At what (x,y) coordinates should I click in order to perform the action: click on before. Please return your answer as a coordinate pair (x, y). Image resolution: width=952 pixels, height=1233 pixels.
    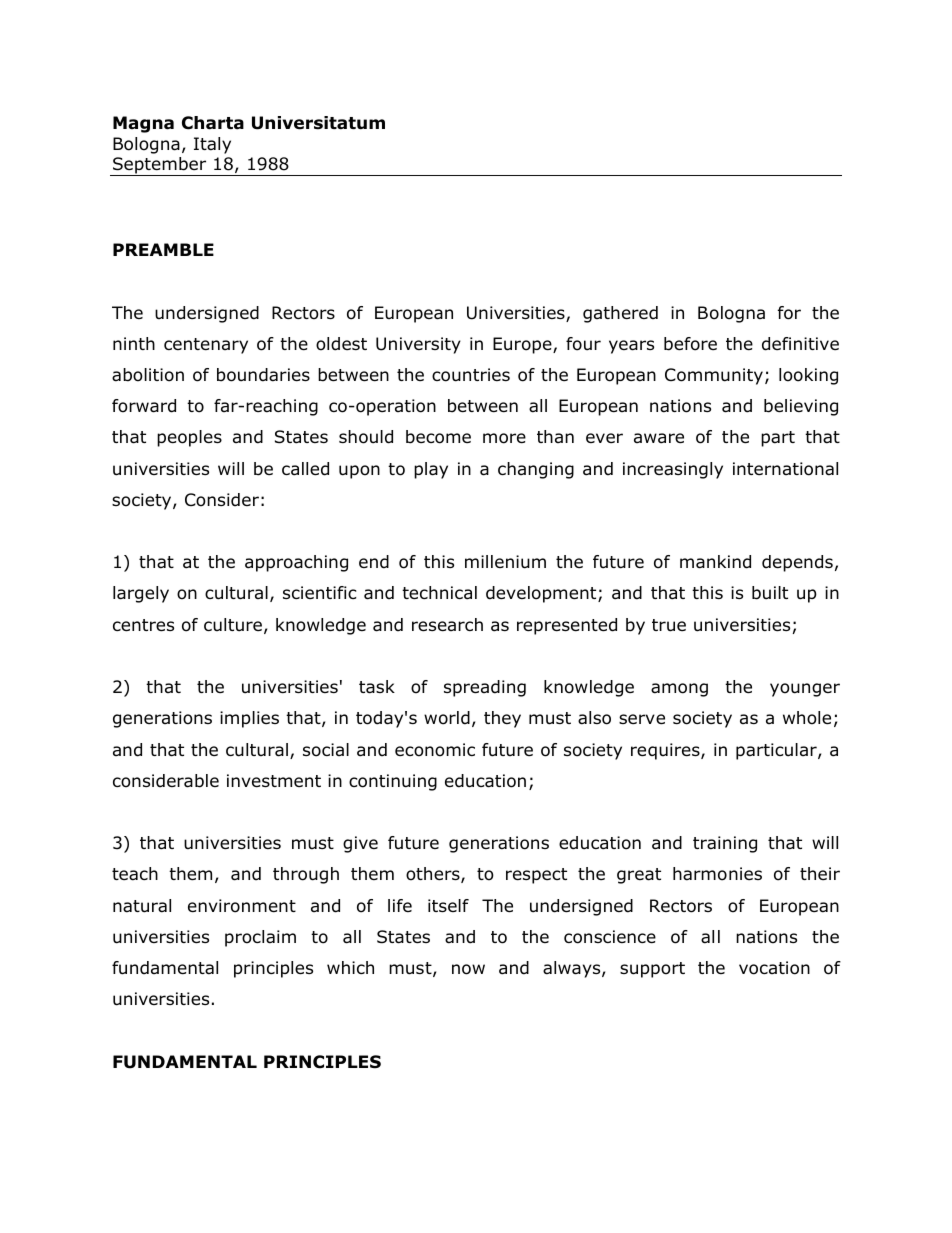
    Looking at the image, I should click on (690, 344).
